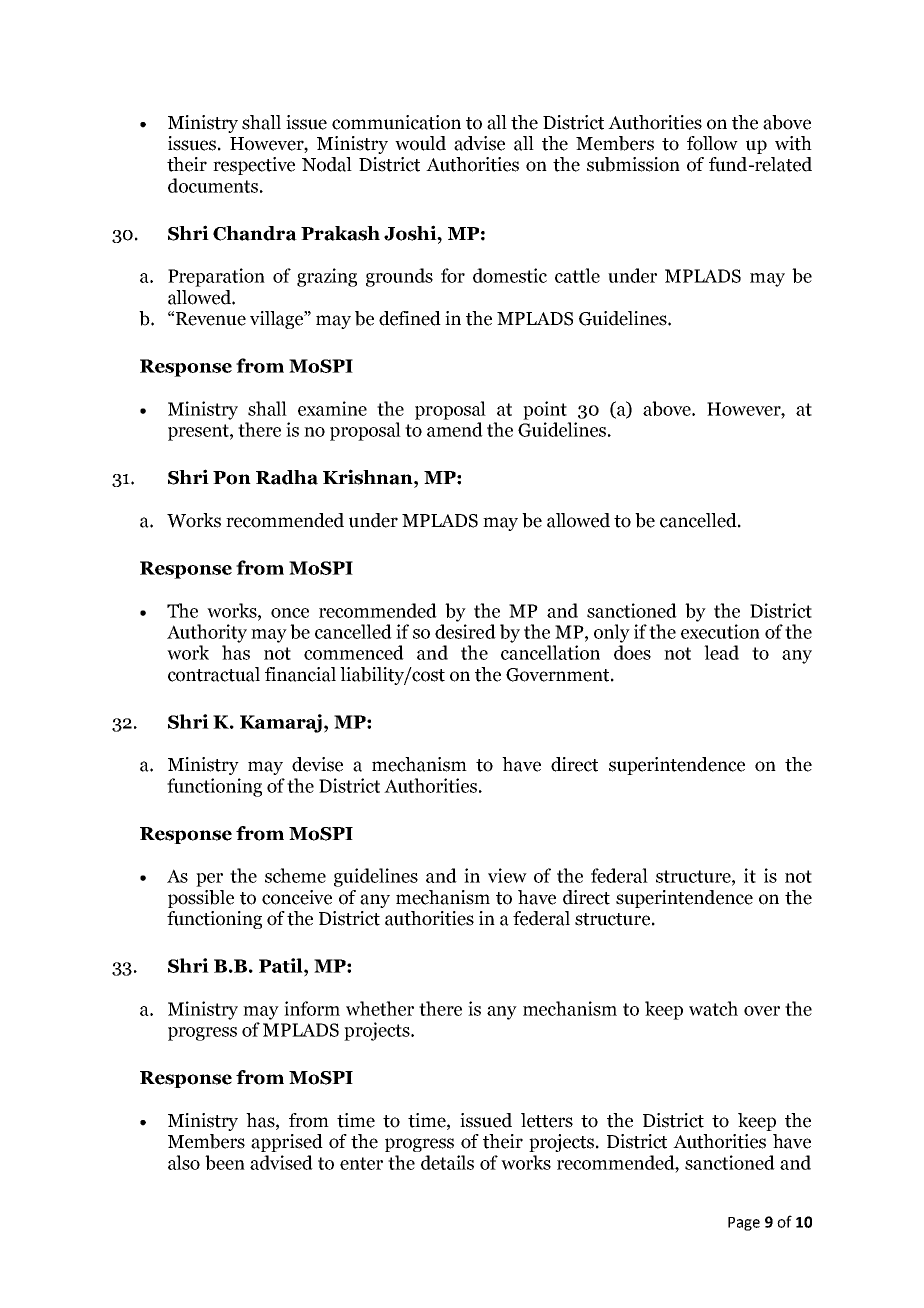 Image resolution: width=924 pixels, height=1308 pixels. Describe the element at coordinates (744, 1224) in the image. I see `Page` at that location.
